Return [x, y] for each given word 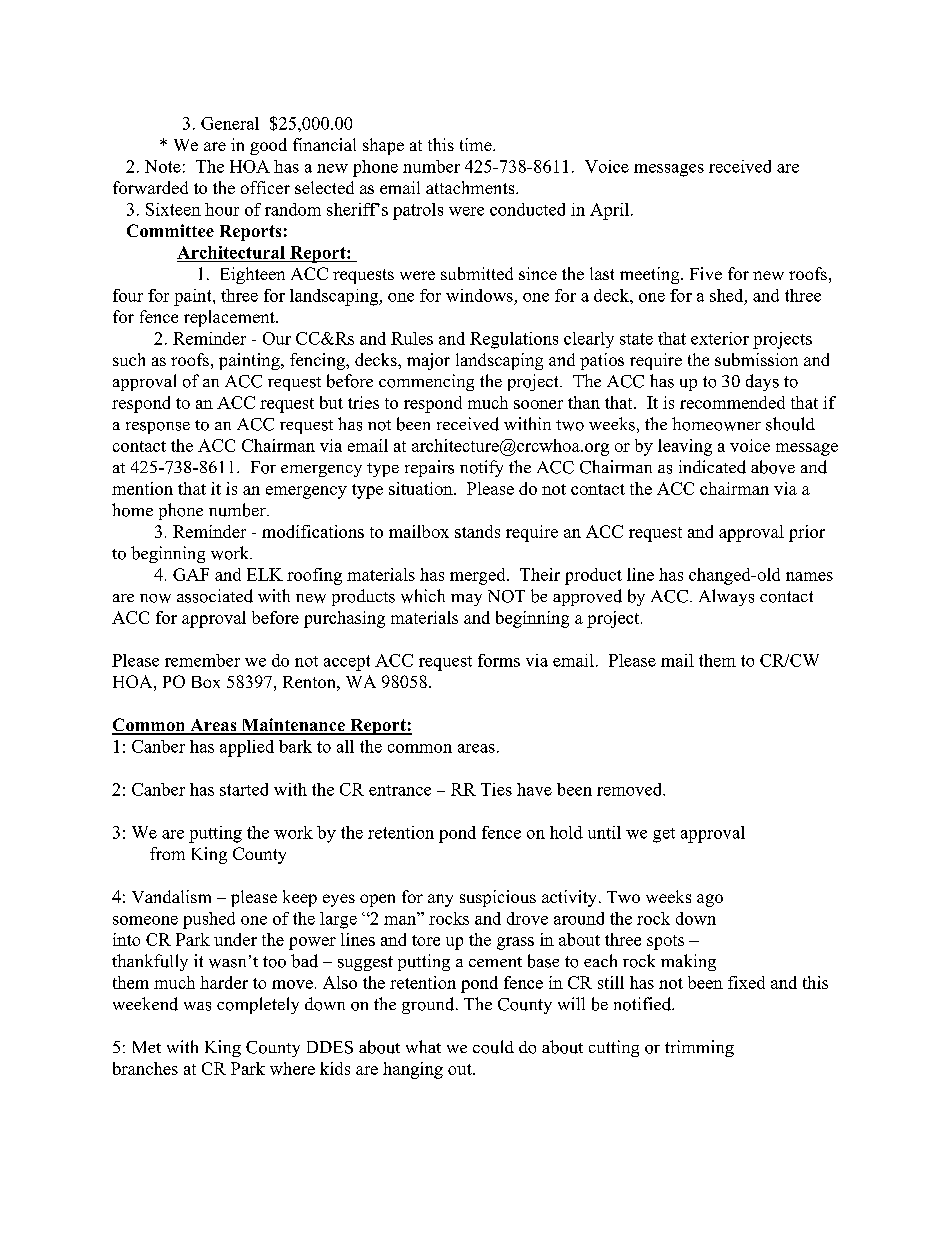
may [466, 600]
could [493, 1047]
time [477, 144]
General [230, 123]
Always [726, 597]
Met [147, 1047]
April [609, 211]
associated [215, 596]
